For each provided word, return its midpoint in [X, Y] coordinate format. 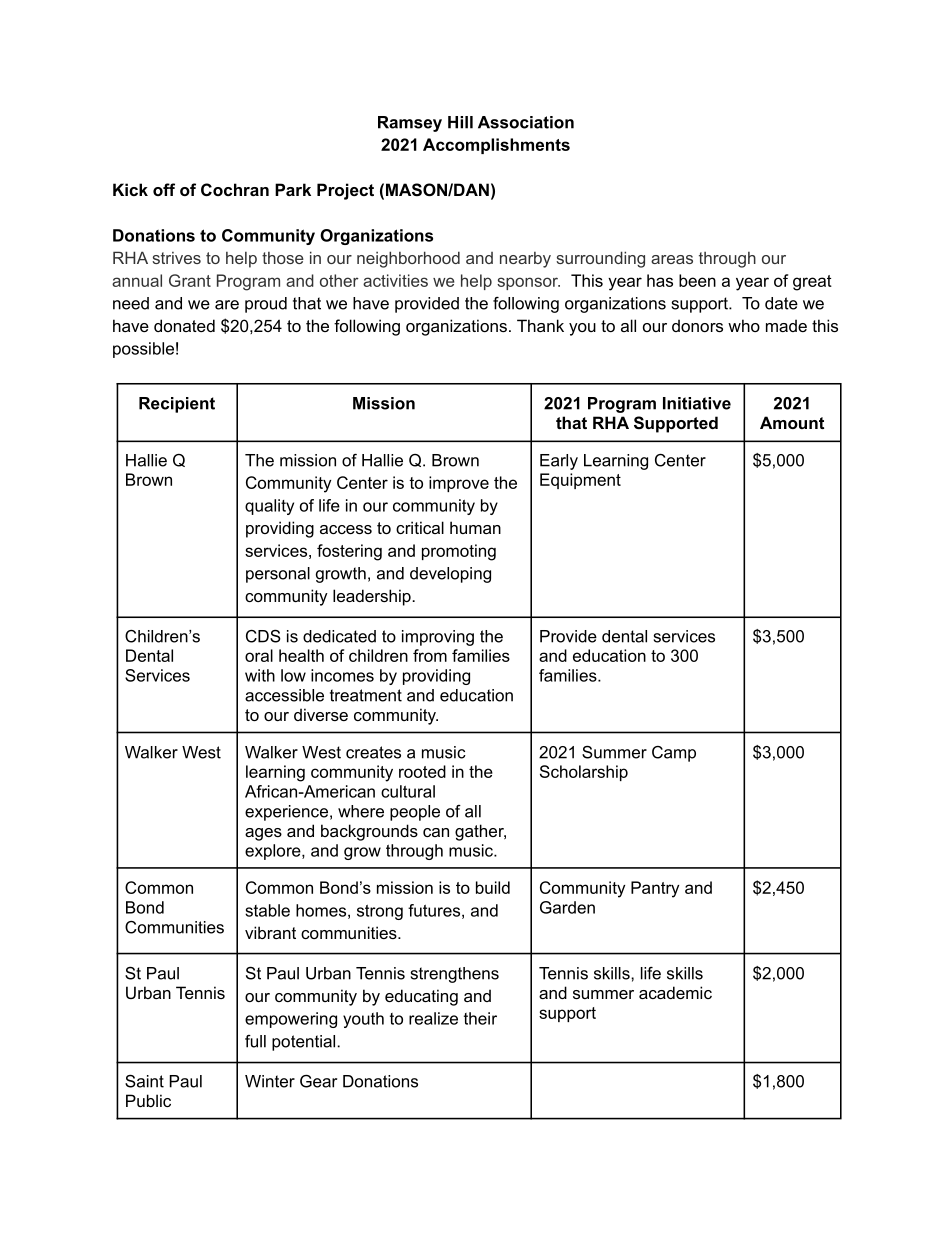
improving [438, 638]
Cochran [235, 189]
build [493, 887]
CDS [263, 636]
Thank [540, 325]
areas [672, 259]
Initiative [697, 403]
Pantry [655, 889]
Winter [270, 1081]
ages [263, 834]
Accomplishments [496, 146]
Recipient [177, 405]
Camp [674, 754]
